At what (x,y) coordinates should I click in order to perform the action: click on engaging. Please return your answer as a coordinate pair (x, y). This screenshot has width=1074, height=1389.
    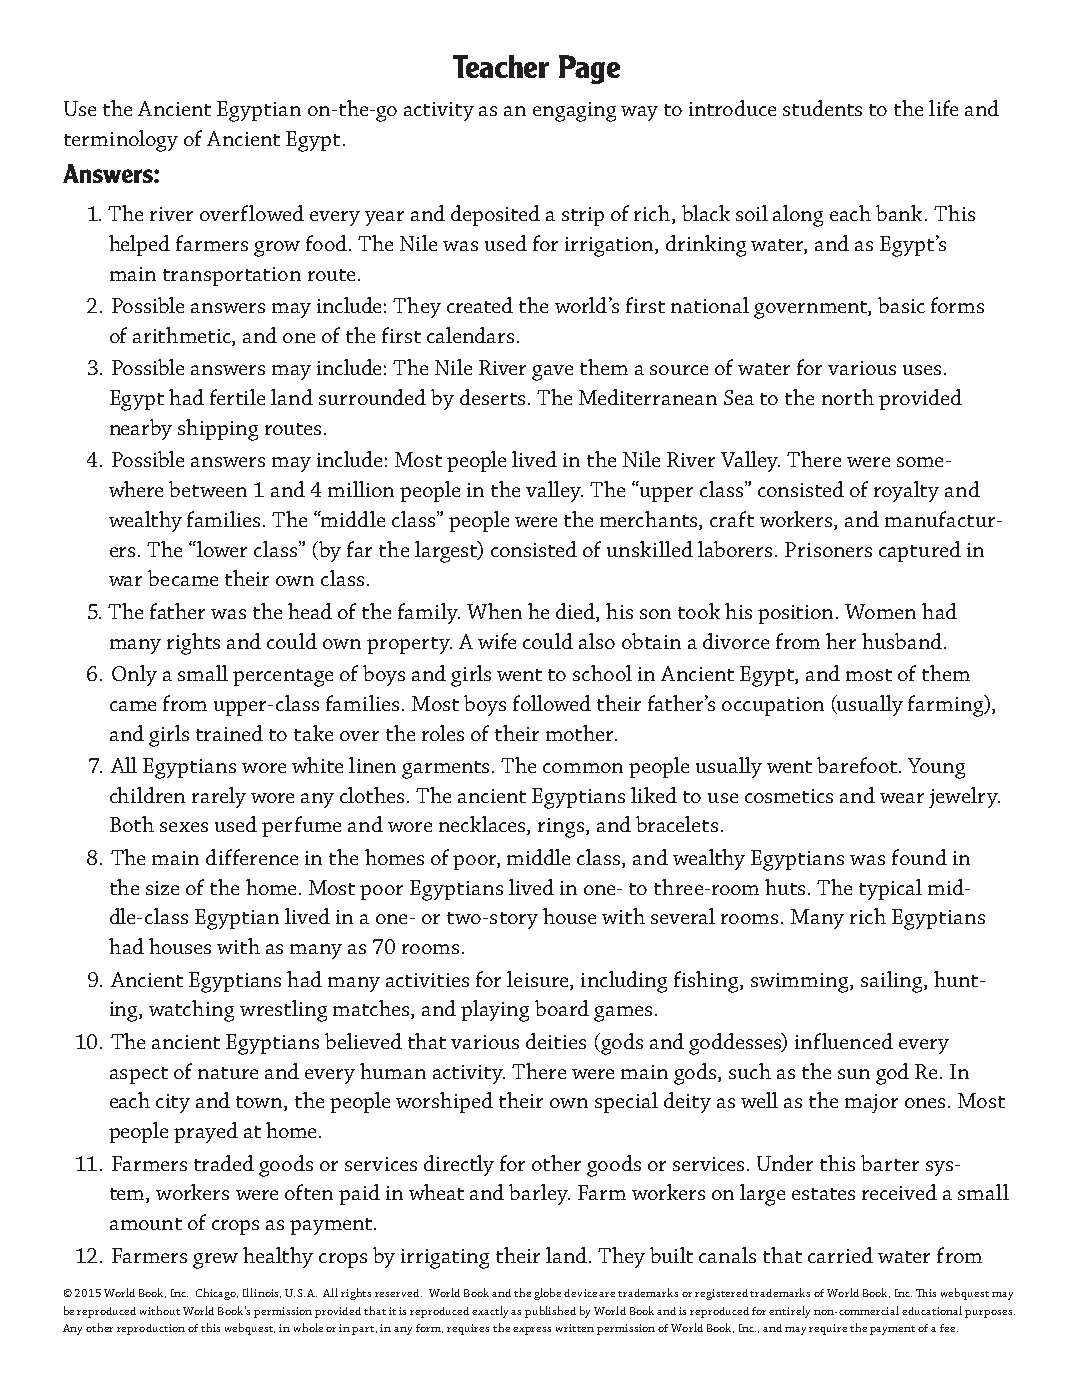
    Looking at the image, I should click on (574, 112).
